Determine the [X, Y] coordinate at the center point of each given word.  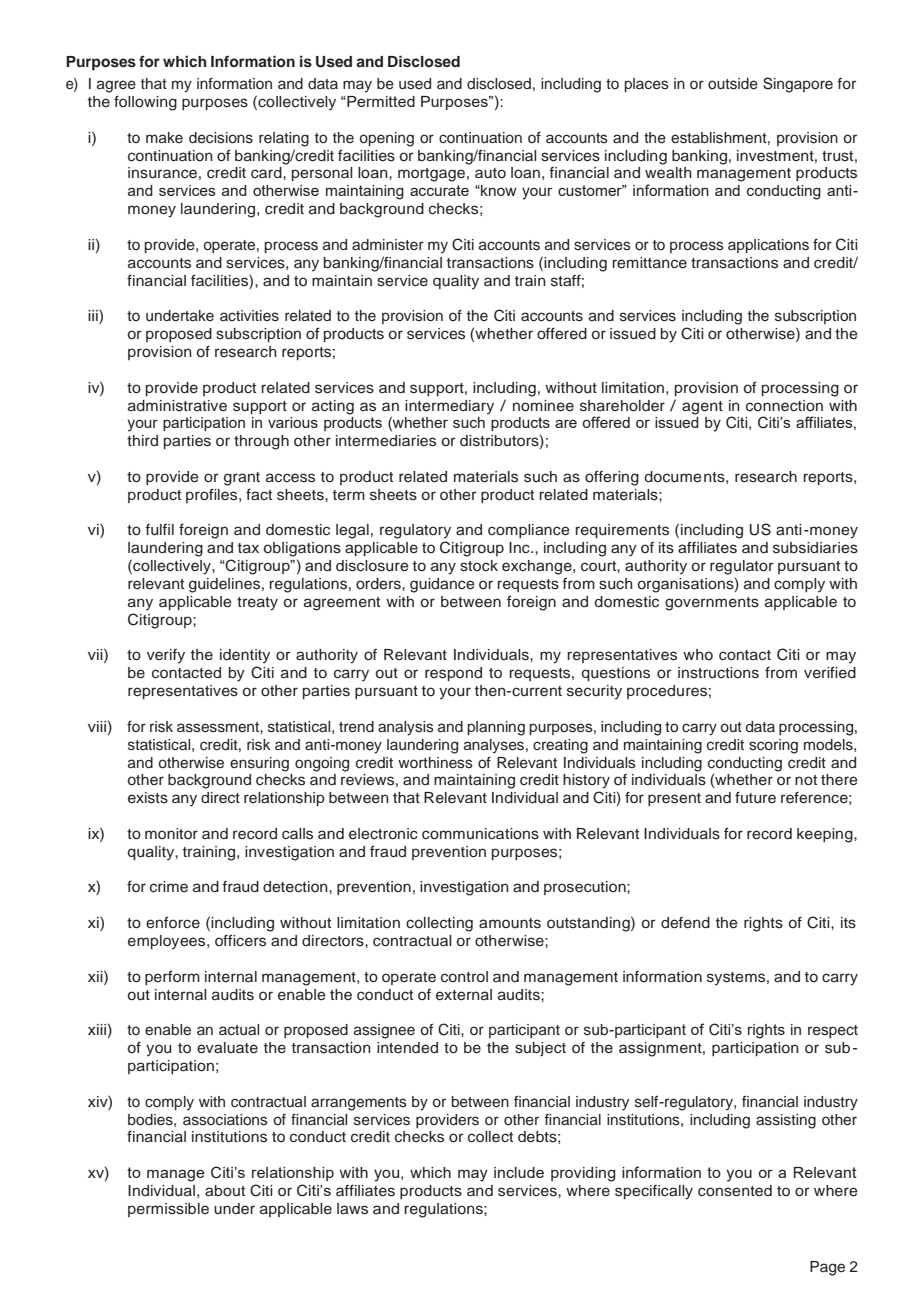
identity [245, 656]
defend [685, 923]
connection [784, 406]
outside [733, 84]
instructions [718, 673]
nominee [543, 406]
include [519, 1172]
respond [453, 674]
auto [490, 173]
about [225, 1191]
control [464, 977]
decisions [221, 138]
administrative [177, 406]
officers [240, 940]
